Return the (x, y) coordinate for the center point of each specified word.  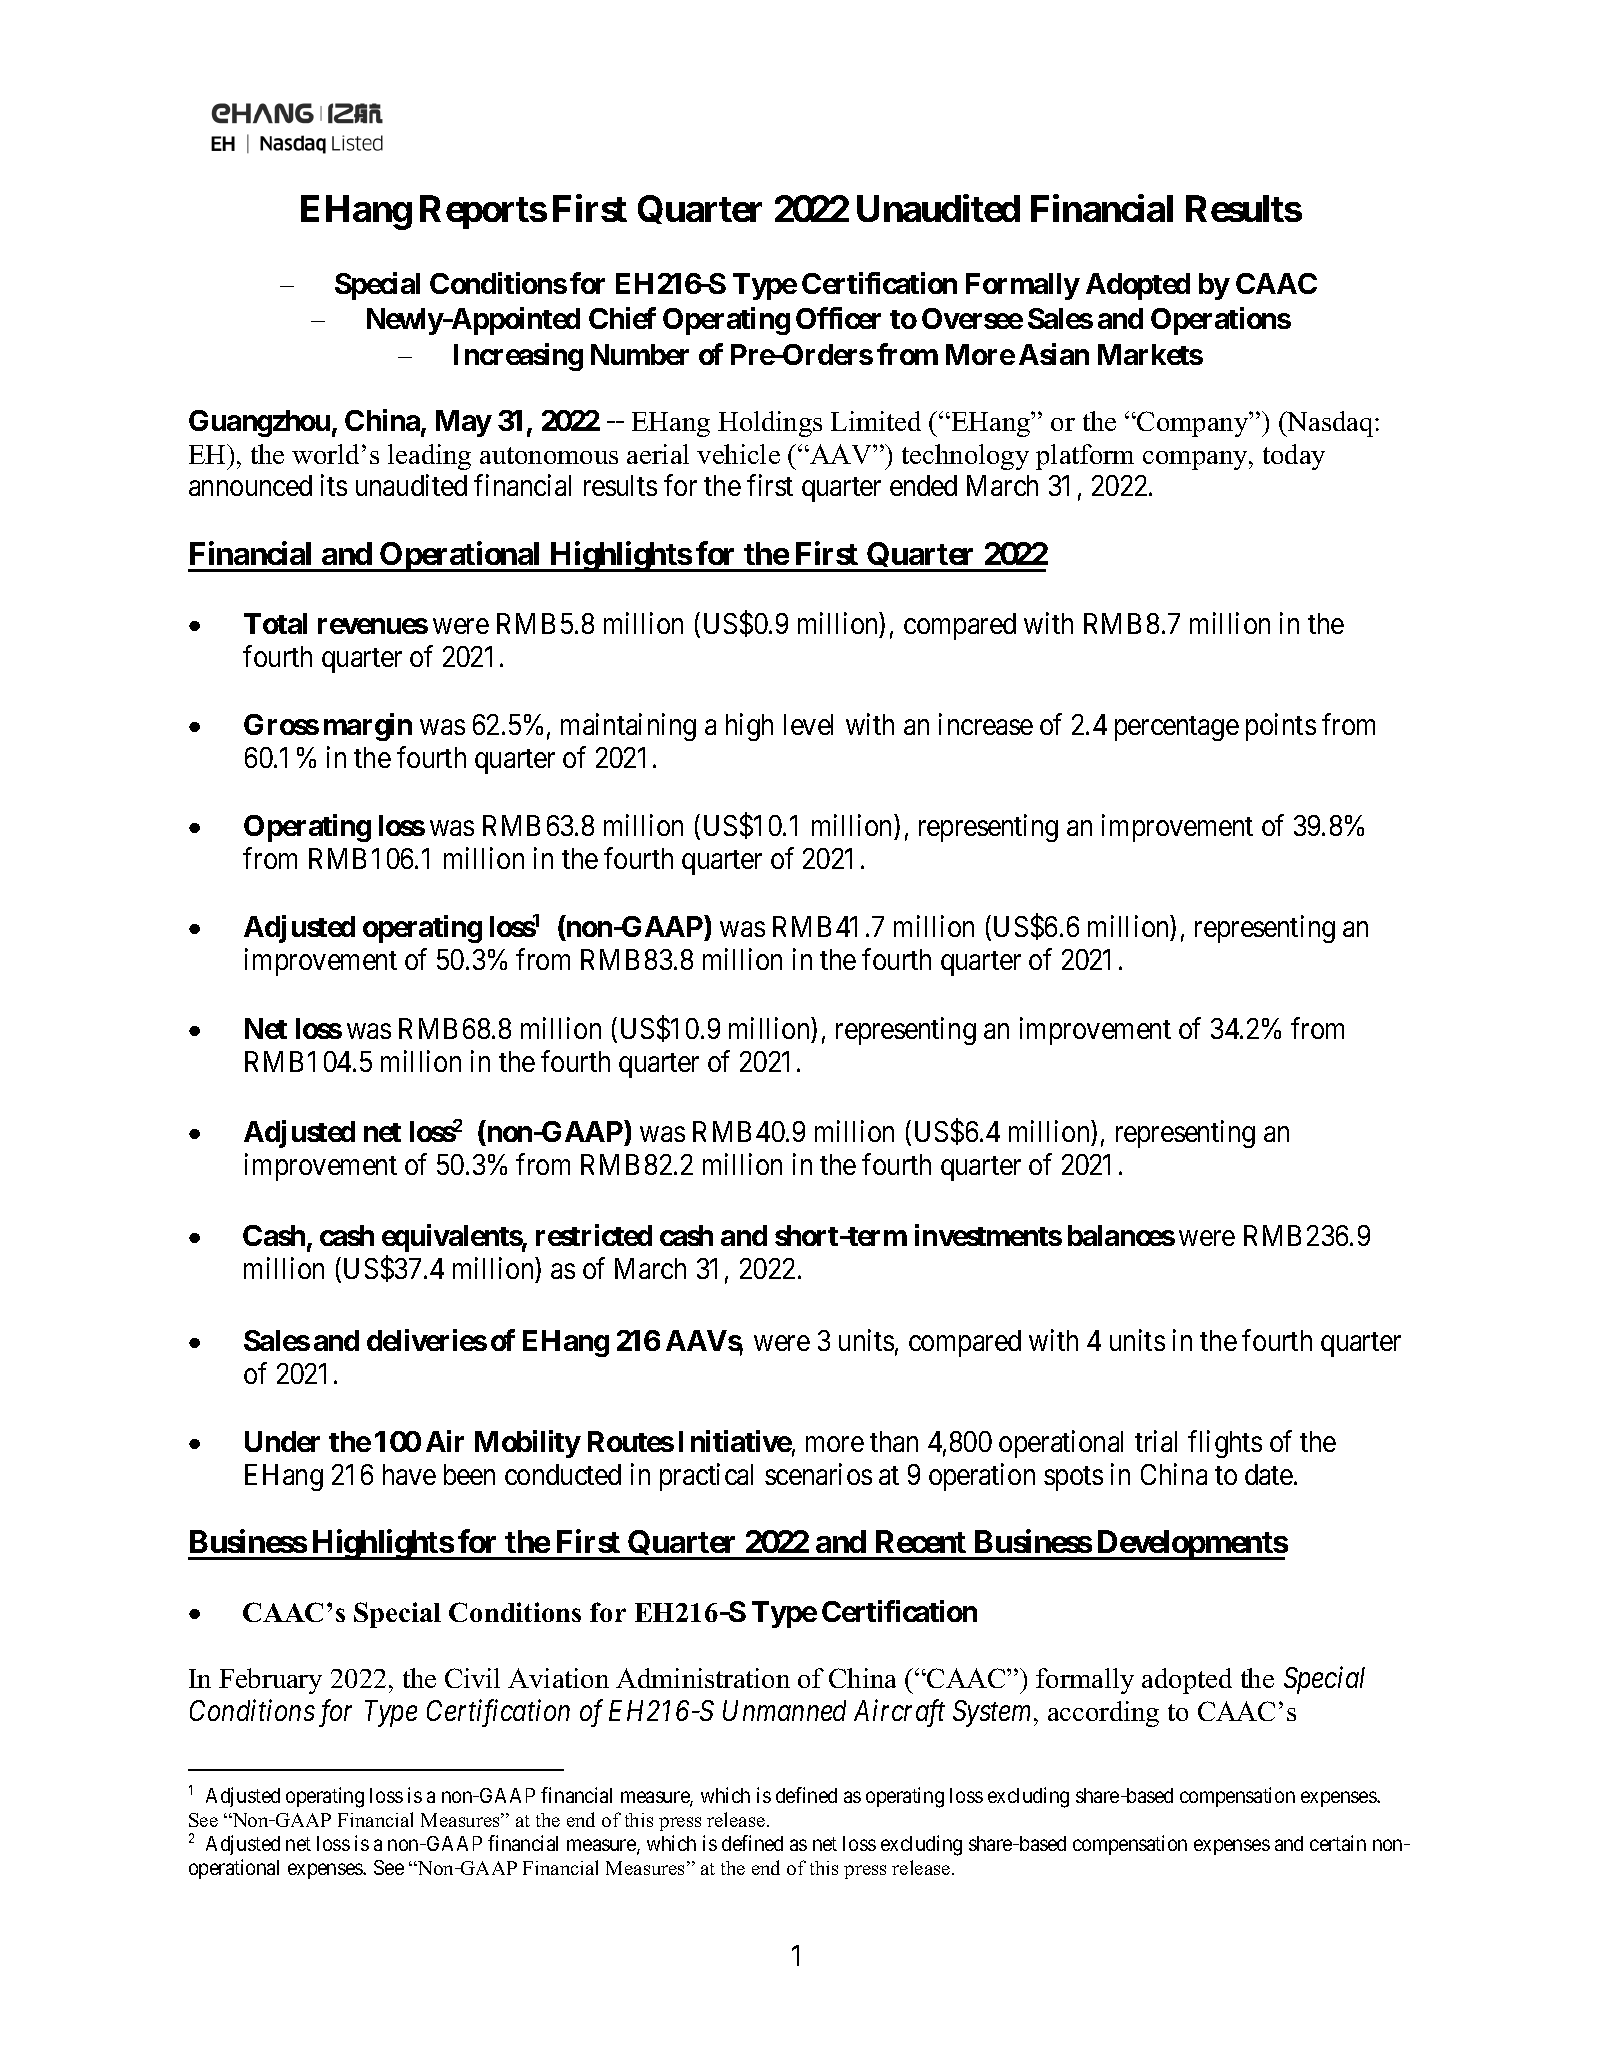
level (808, 724)
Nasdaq (1330, 424)
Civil (472, 1678)
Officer (838, 318)
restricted (594, 1235)
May (464, 423)
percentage (1177, 728)
